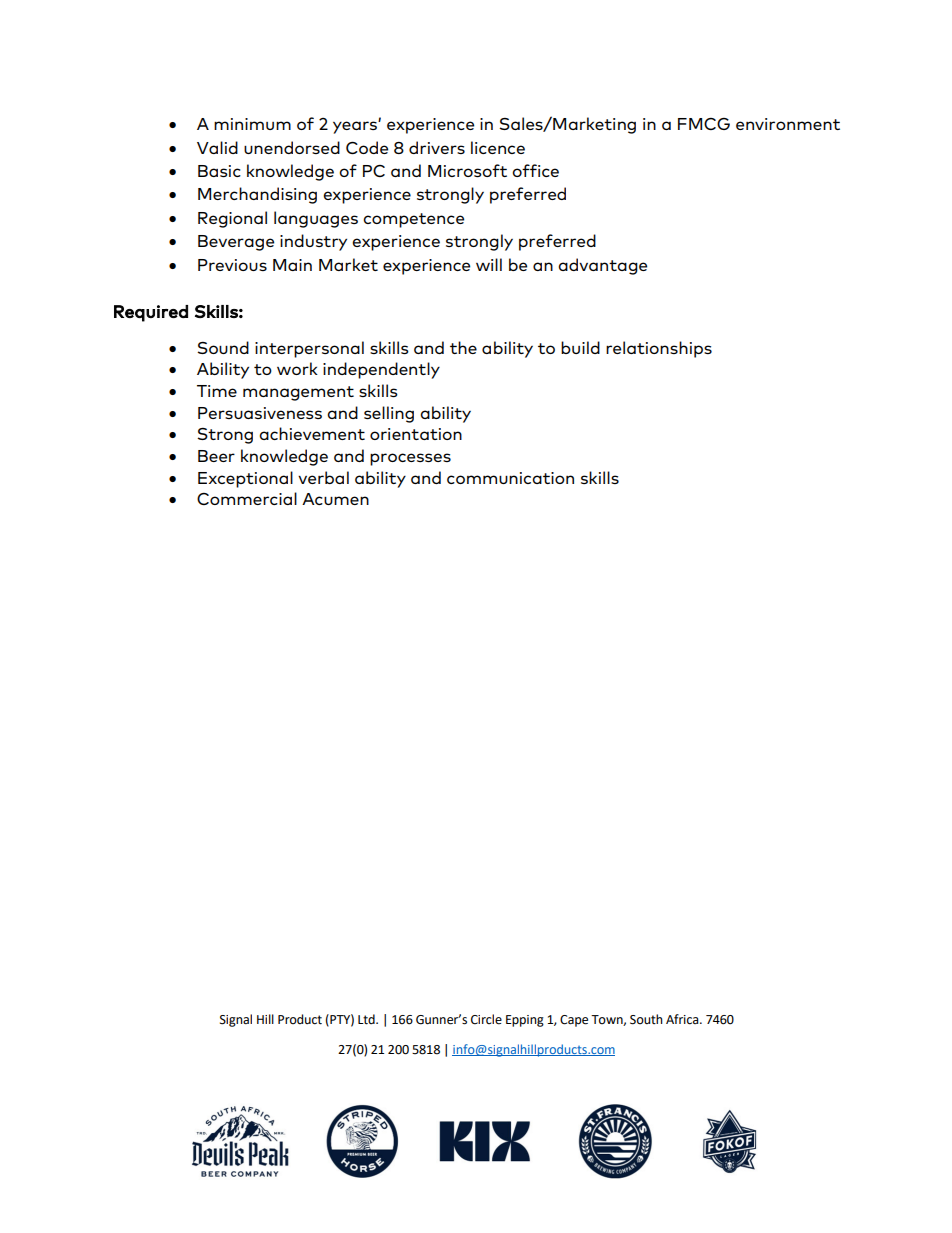 Image resolution: width=952 pixels, height=1233 pixels. Describe the element at coordinates (367, 1019) in the screenshot. I see `Ltd` at that location.
